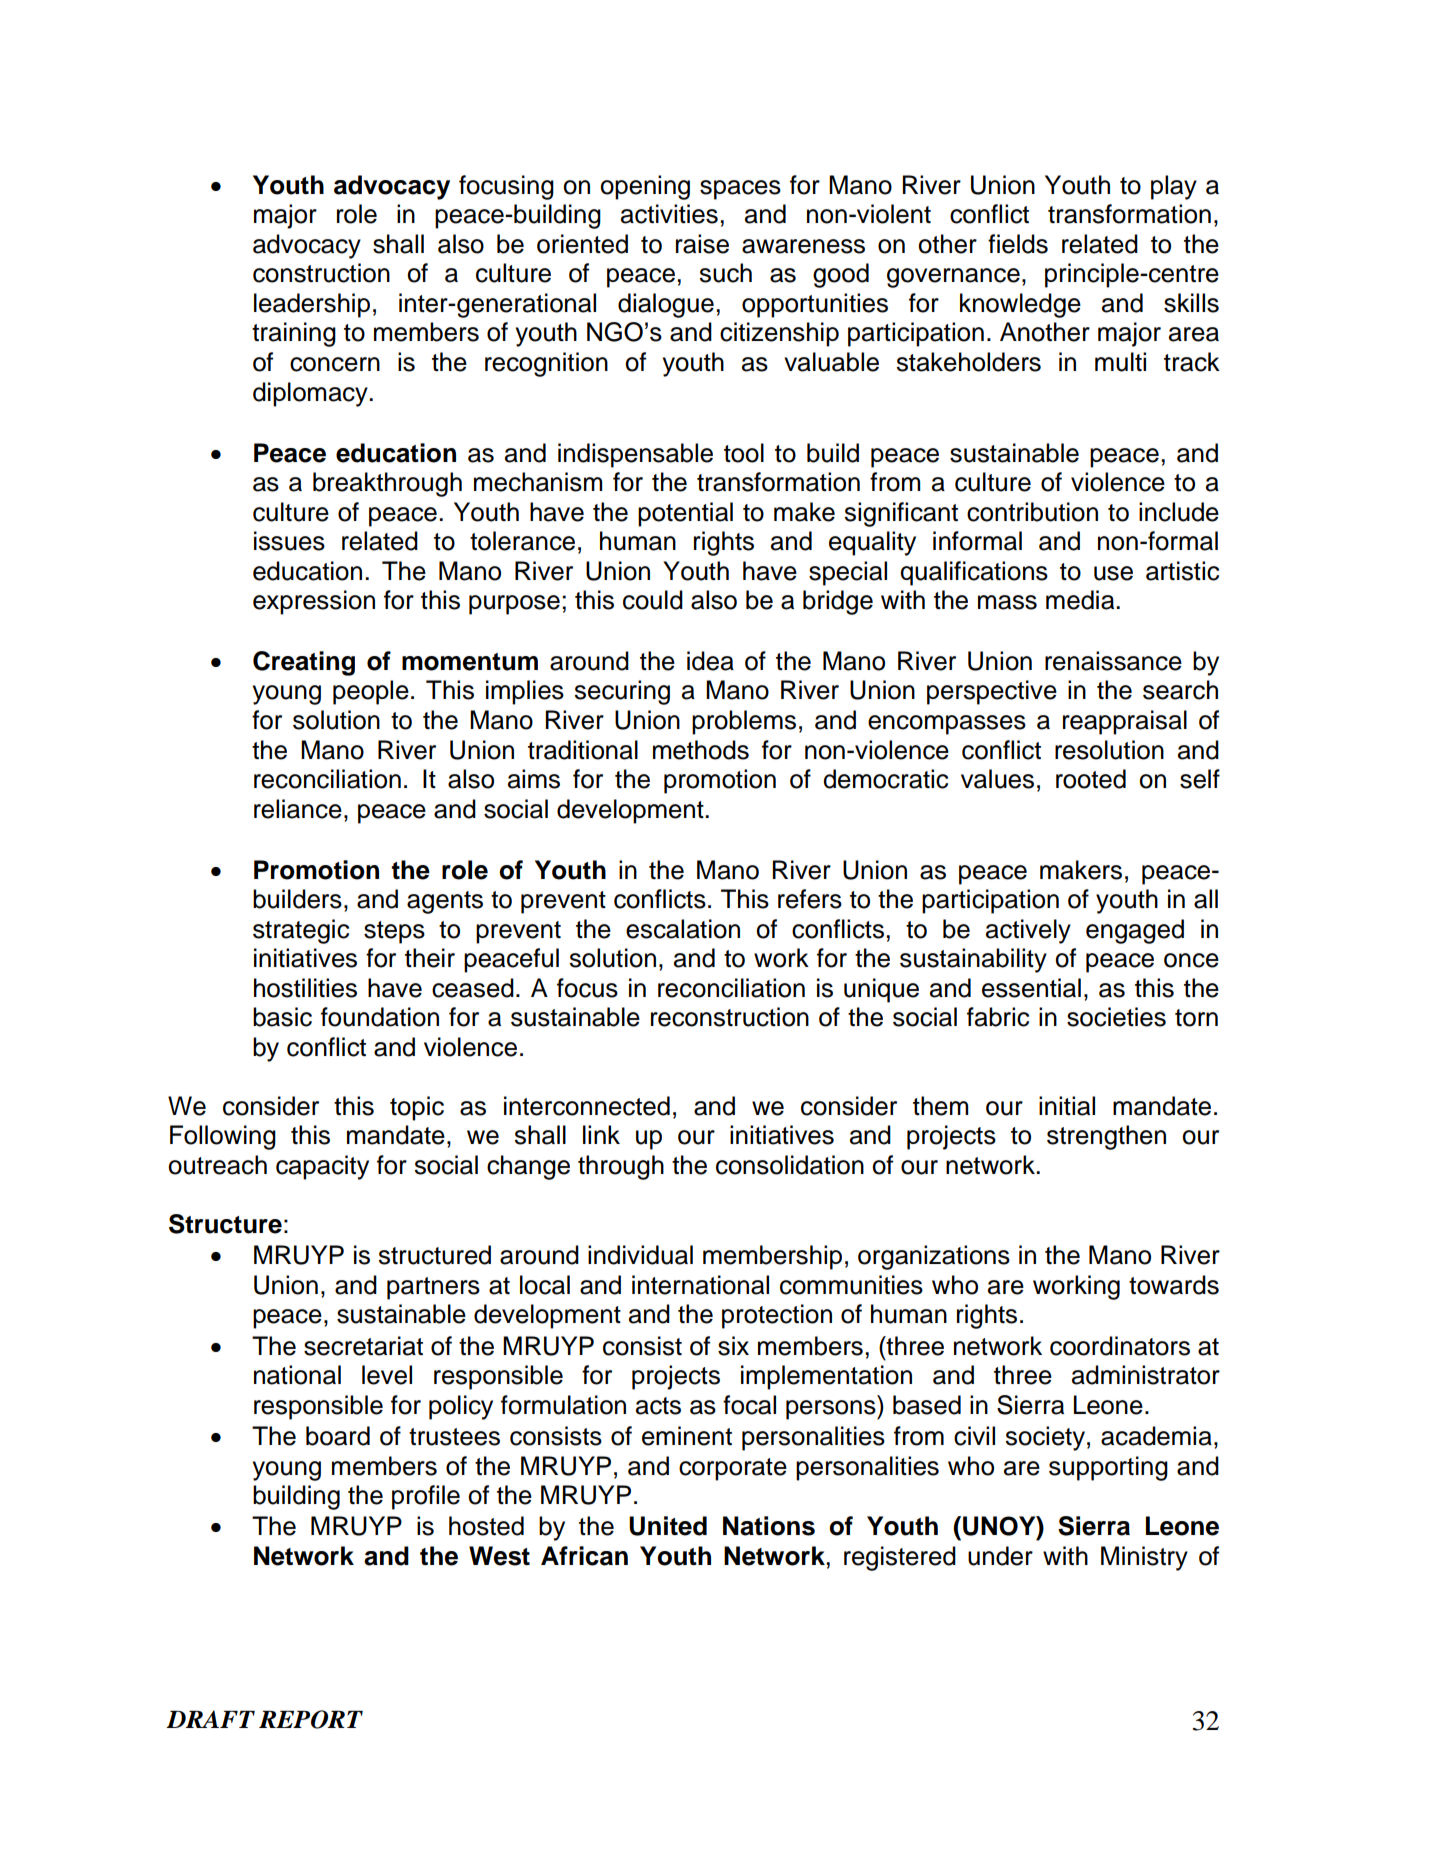 Image resolution: width=1430 pixels, height=1850 pixels. I want to click on escalation, so click(683, 929).
